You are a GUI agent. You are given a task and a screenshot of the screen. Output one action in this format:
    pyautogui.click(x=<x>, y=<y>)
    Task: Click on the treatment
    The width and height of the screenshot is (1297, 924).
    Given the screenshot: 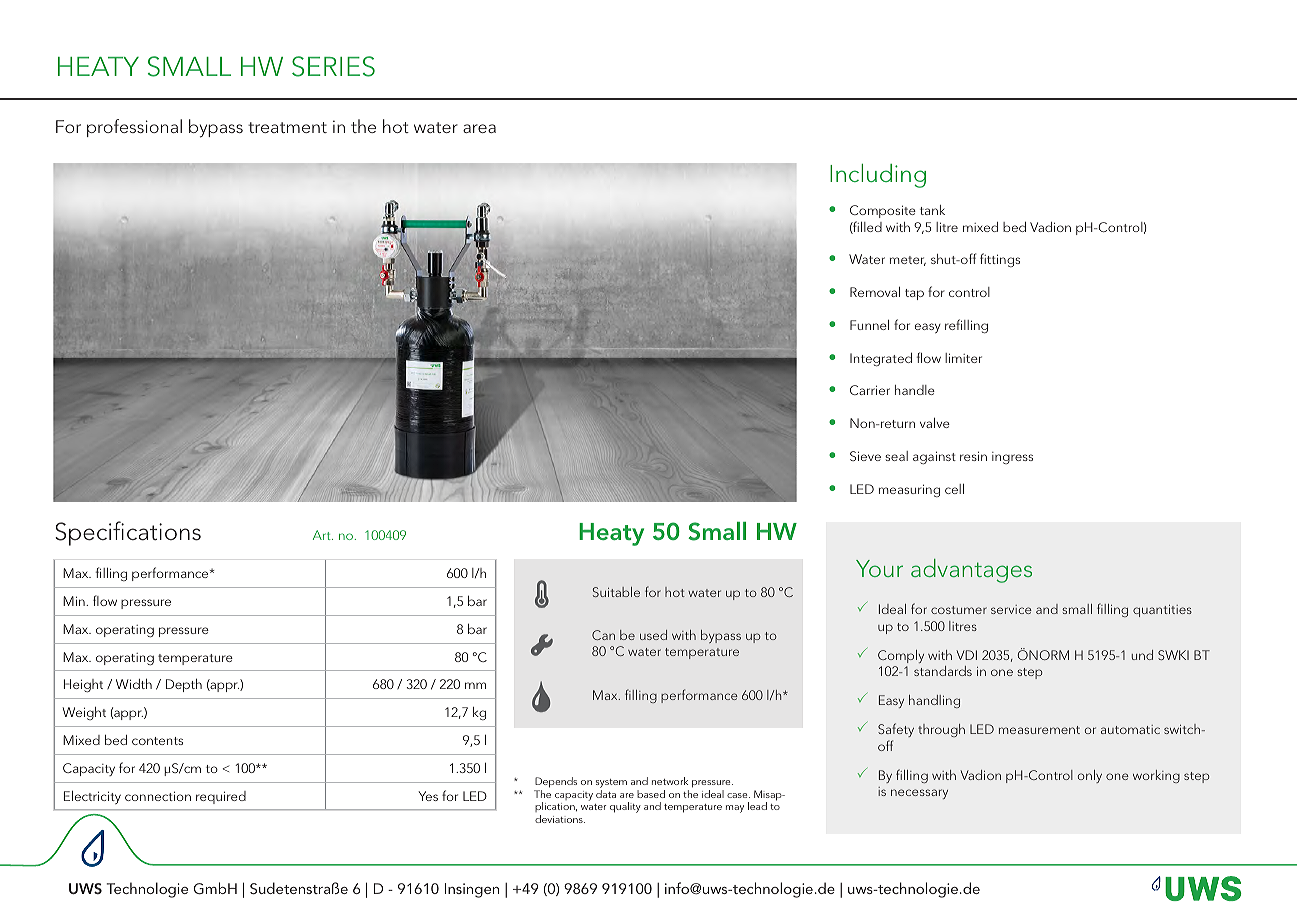 What is the action you would take?
    pyautogui.click(x=287, y=127)
